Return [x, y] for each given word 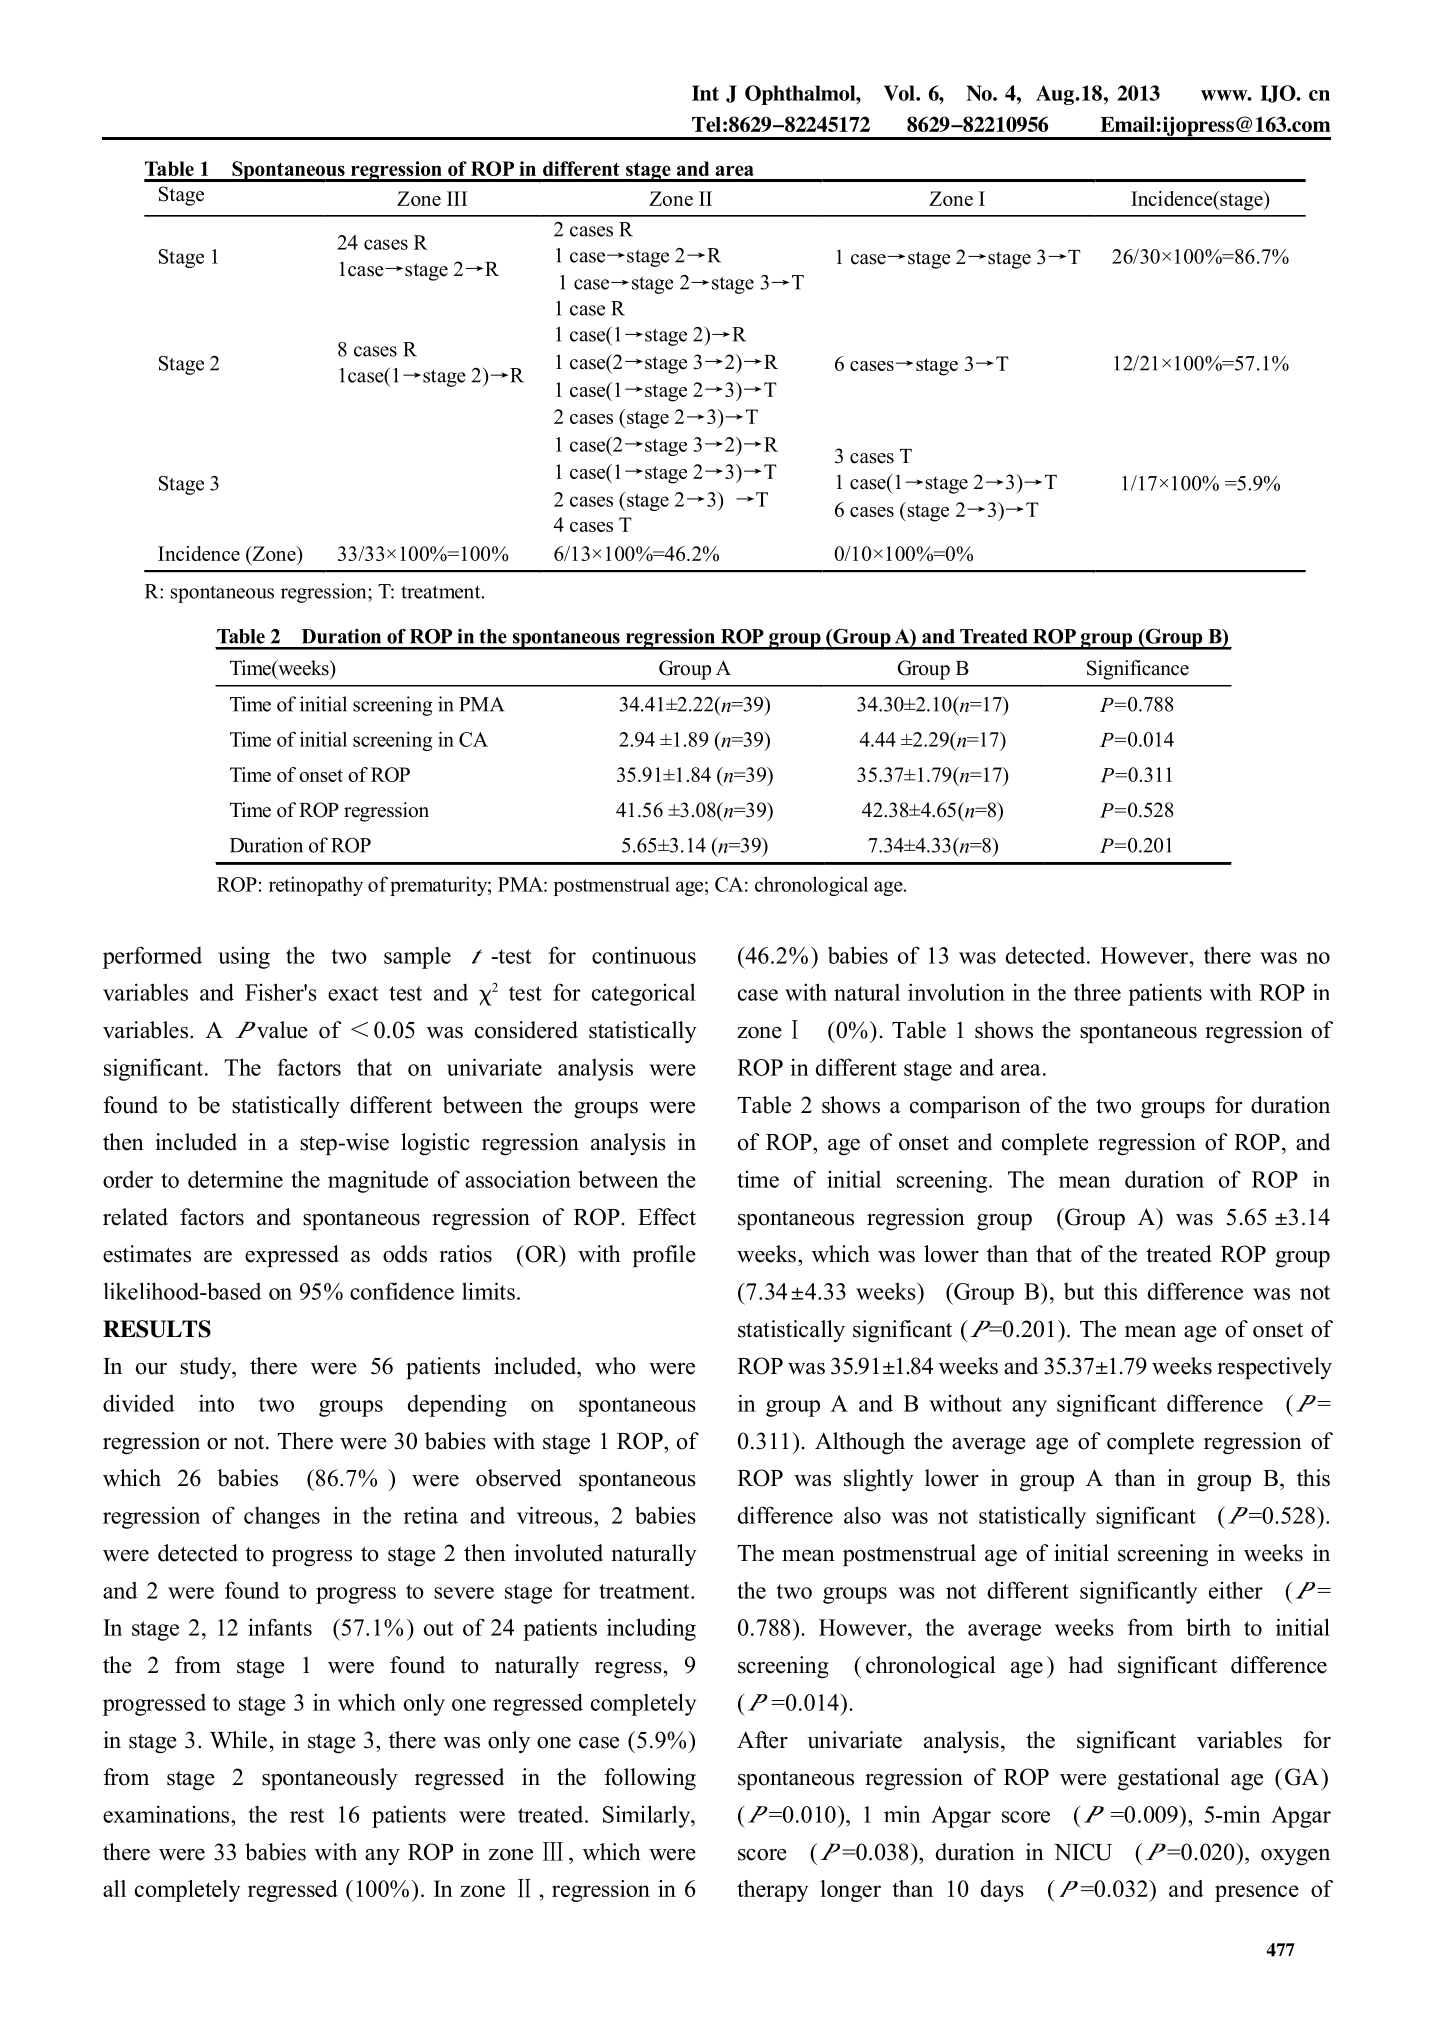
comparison [965, 1107]
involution [956, 992]
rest [307, 1815]
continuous [644, 955]
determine [235, 1179]
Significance [1138, 670]
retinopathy [316, 886]
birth [1208, 1627]
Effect [667, 1217]
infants [280, 1627]
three [1097, 992]
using [244, 958]
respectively [1274, 1368]
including [651, 1629]
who [615, 1366]
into [216, 1403]
